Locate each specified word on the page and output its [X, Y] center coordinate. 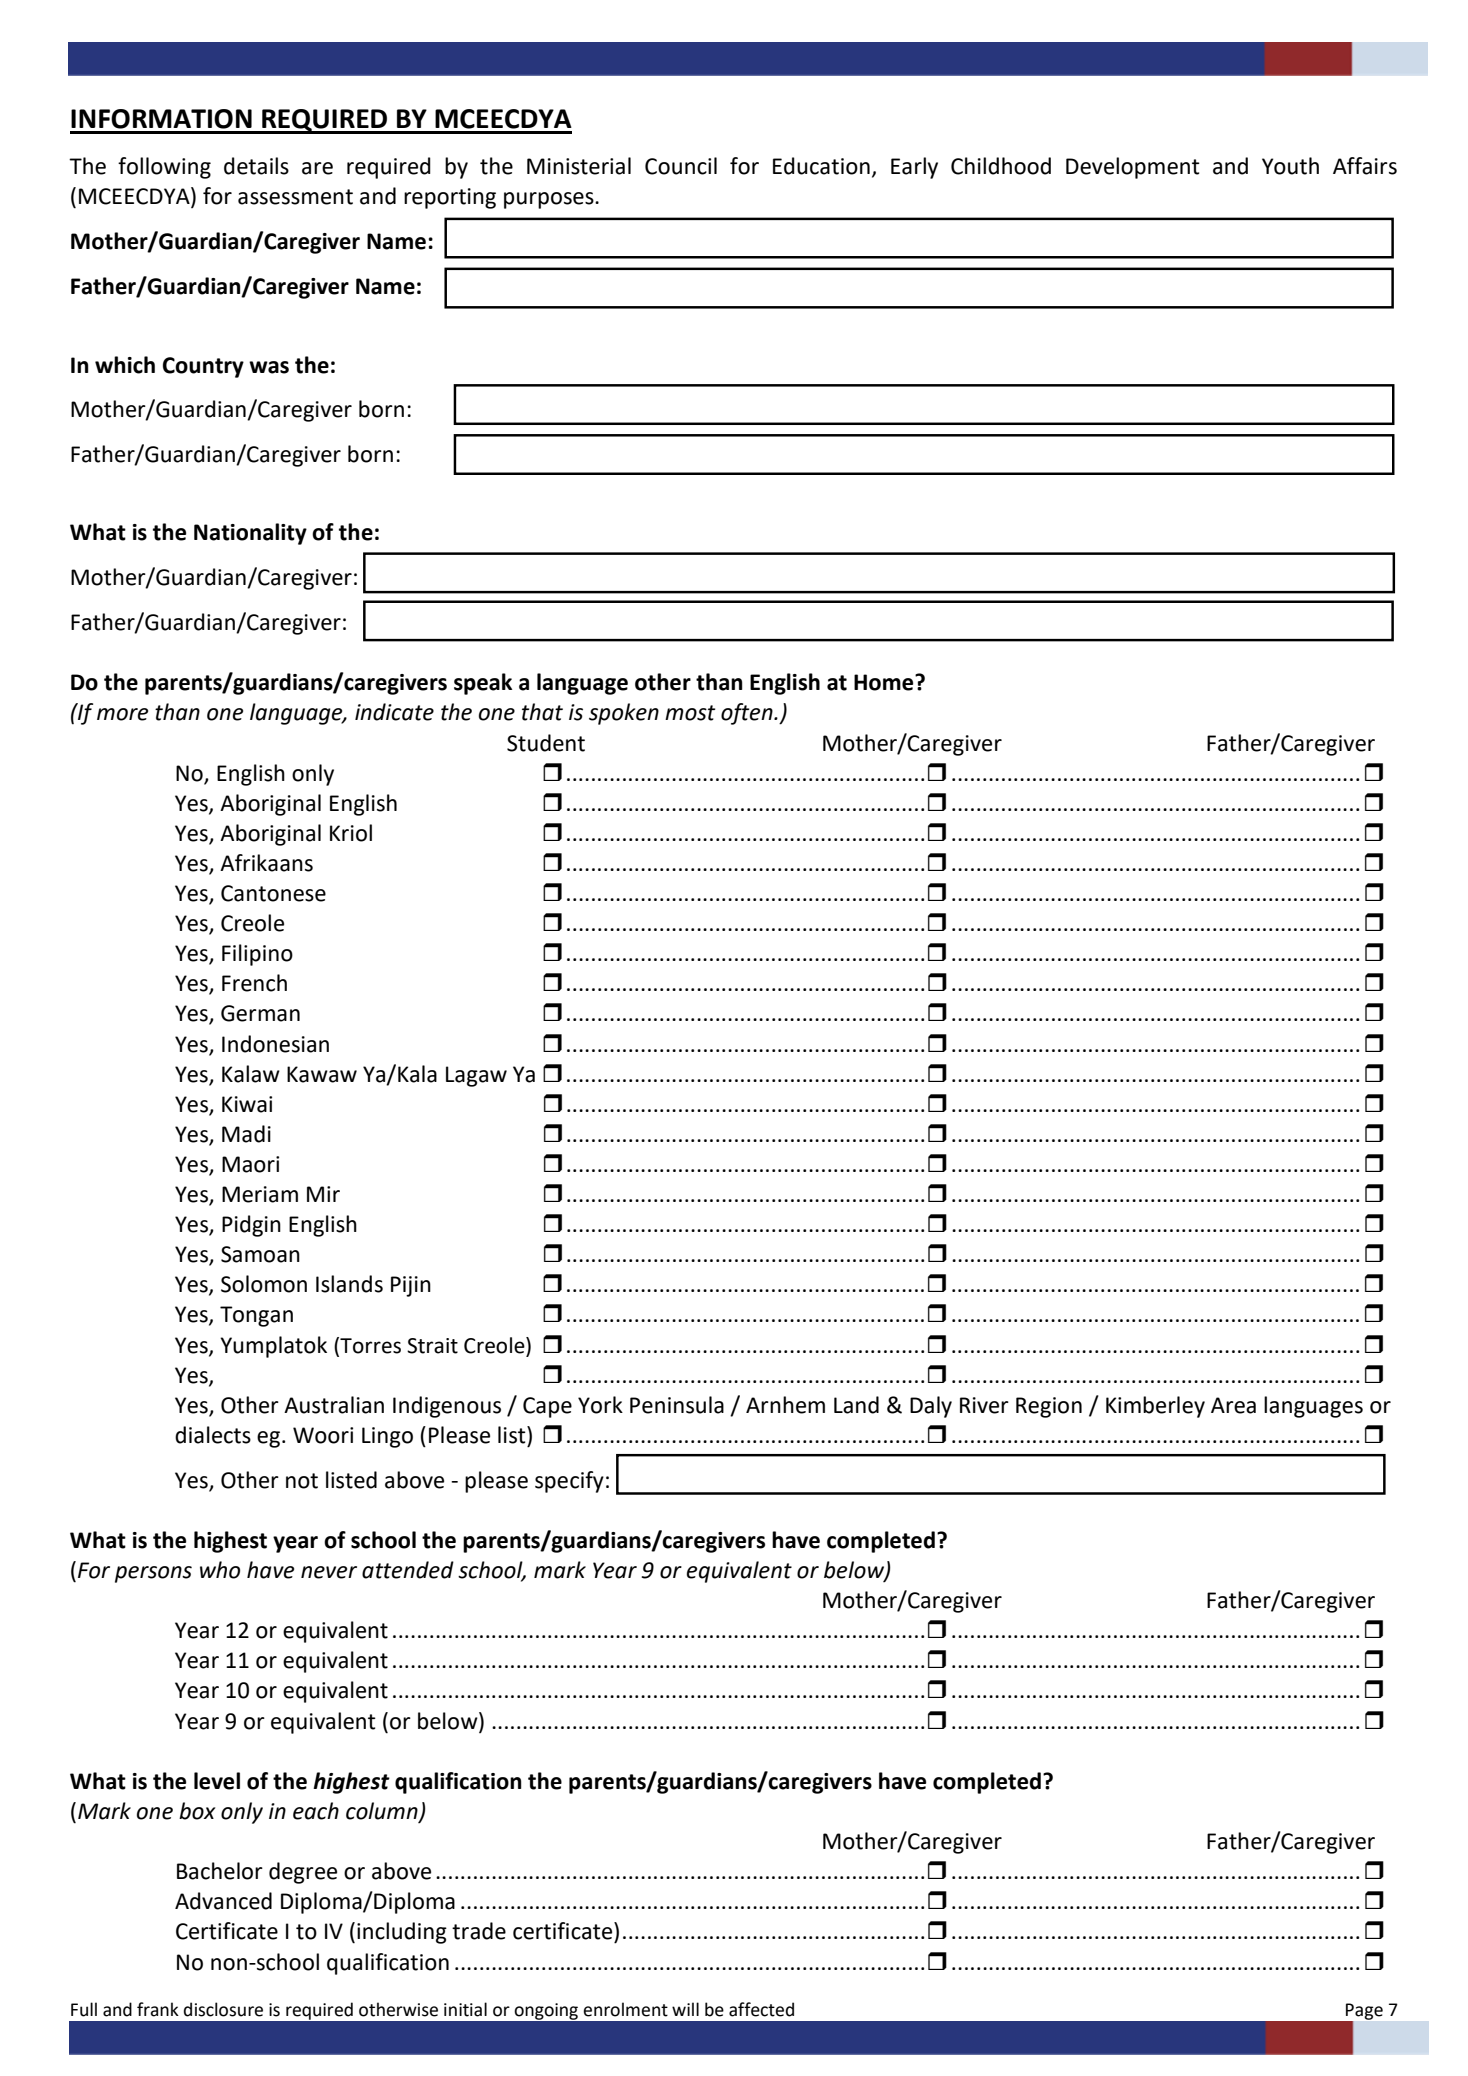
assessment [295, 197]
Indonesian [275, 1044]
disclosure [223, 2009]
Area [1233, 1405]
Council [681, 166]
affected [761, 2009]
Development [1133, 168]
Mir [323, 1194]
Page [1363, 2012]
